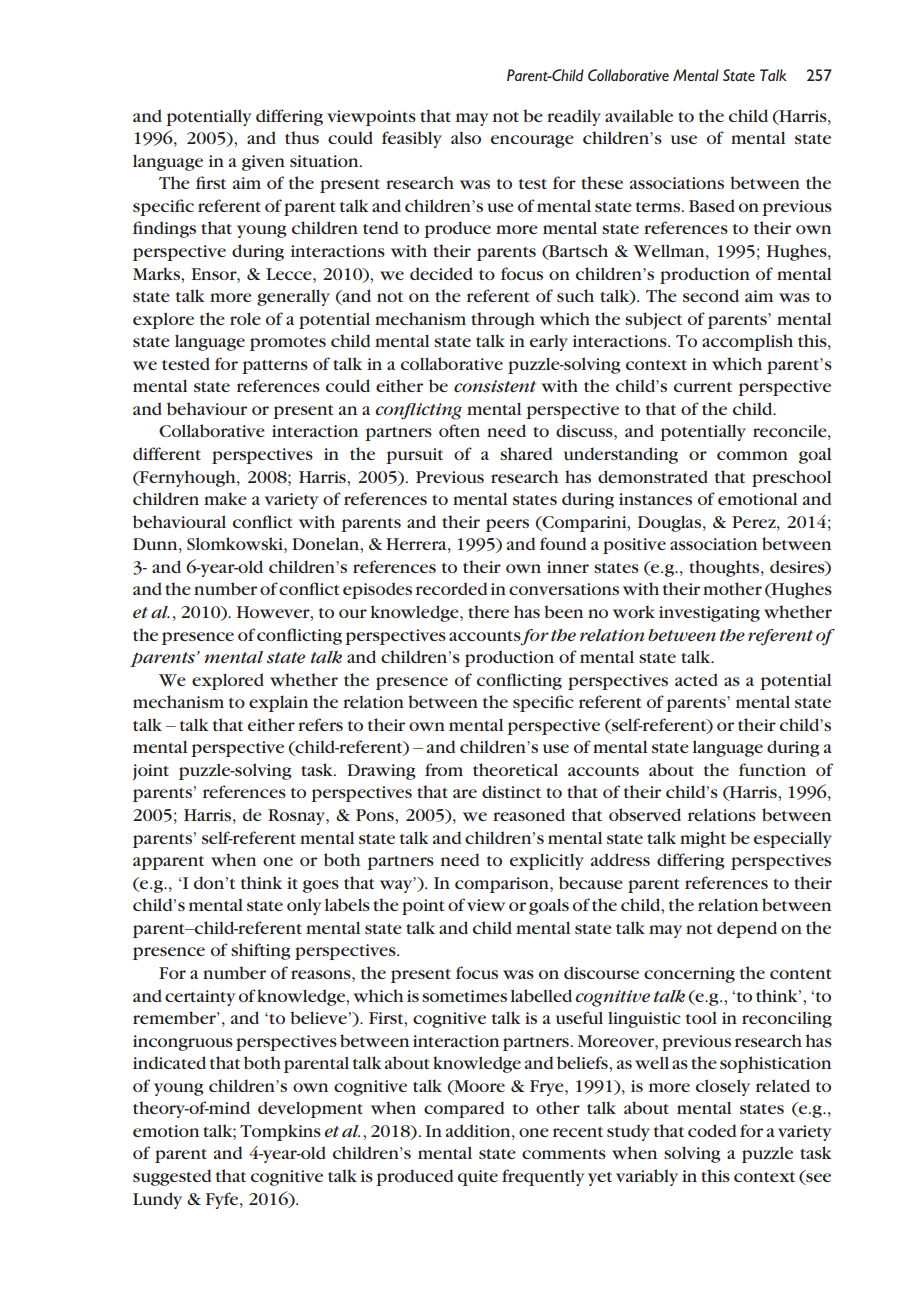 This screenshot has width=914, height=1316. I want to click on given, so click(263, 163).
